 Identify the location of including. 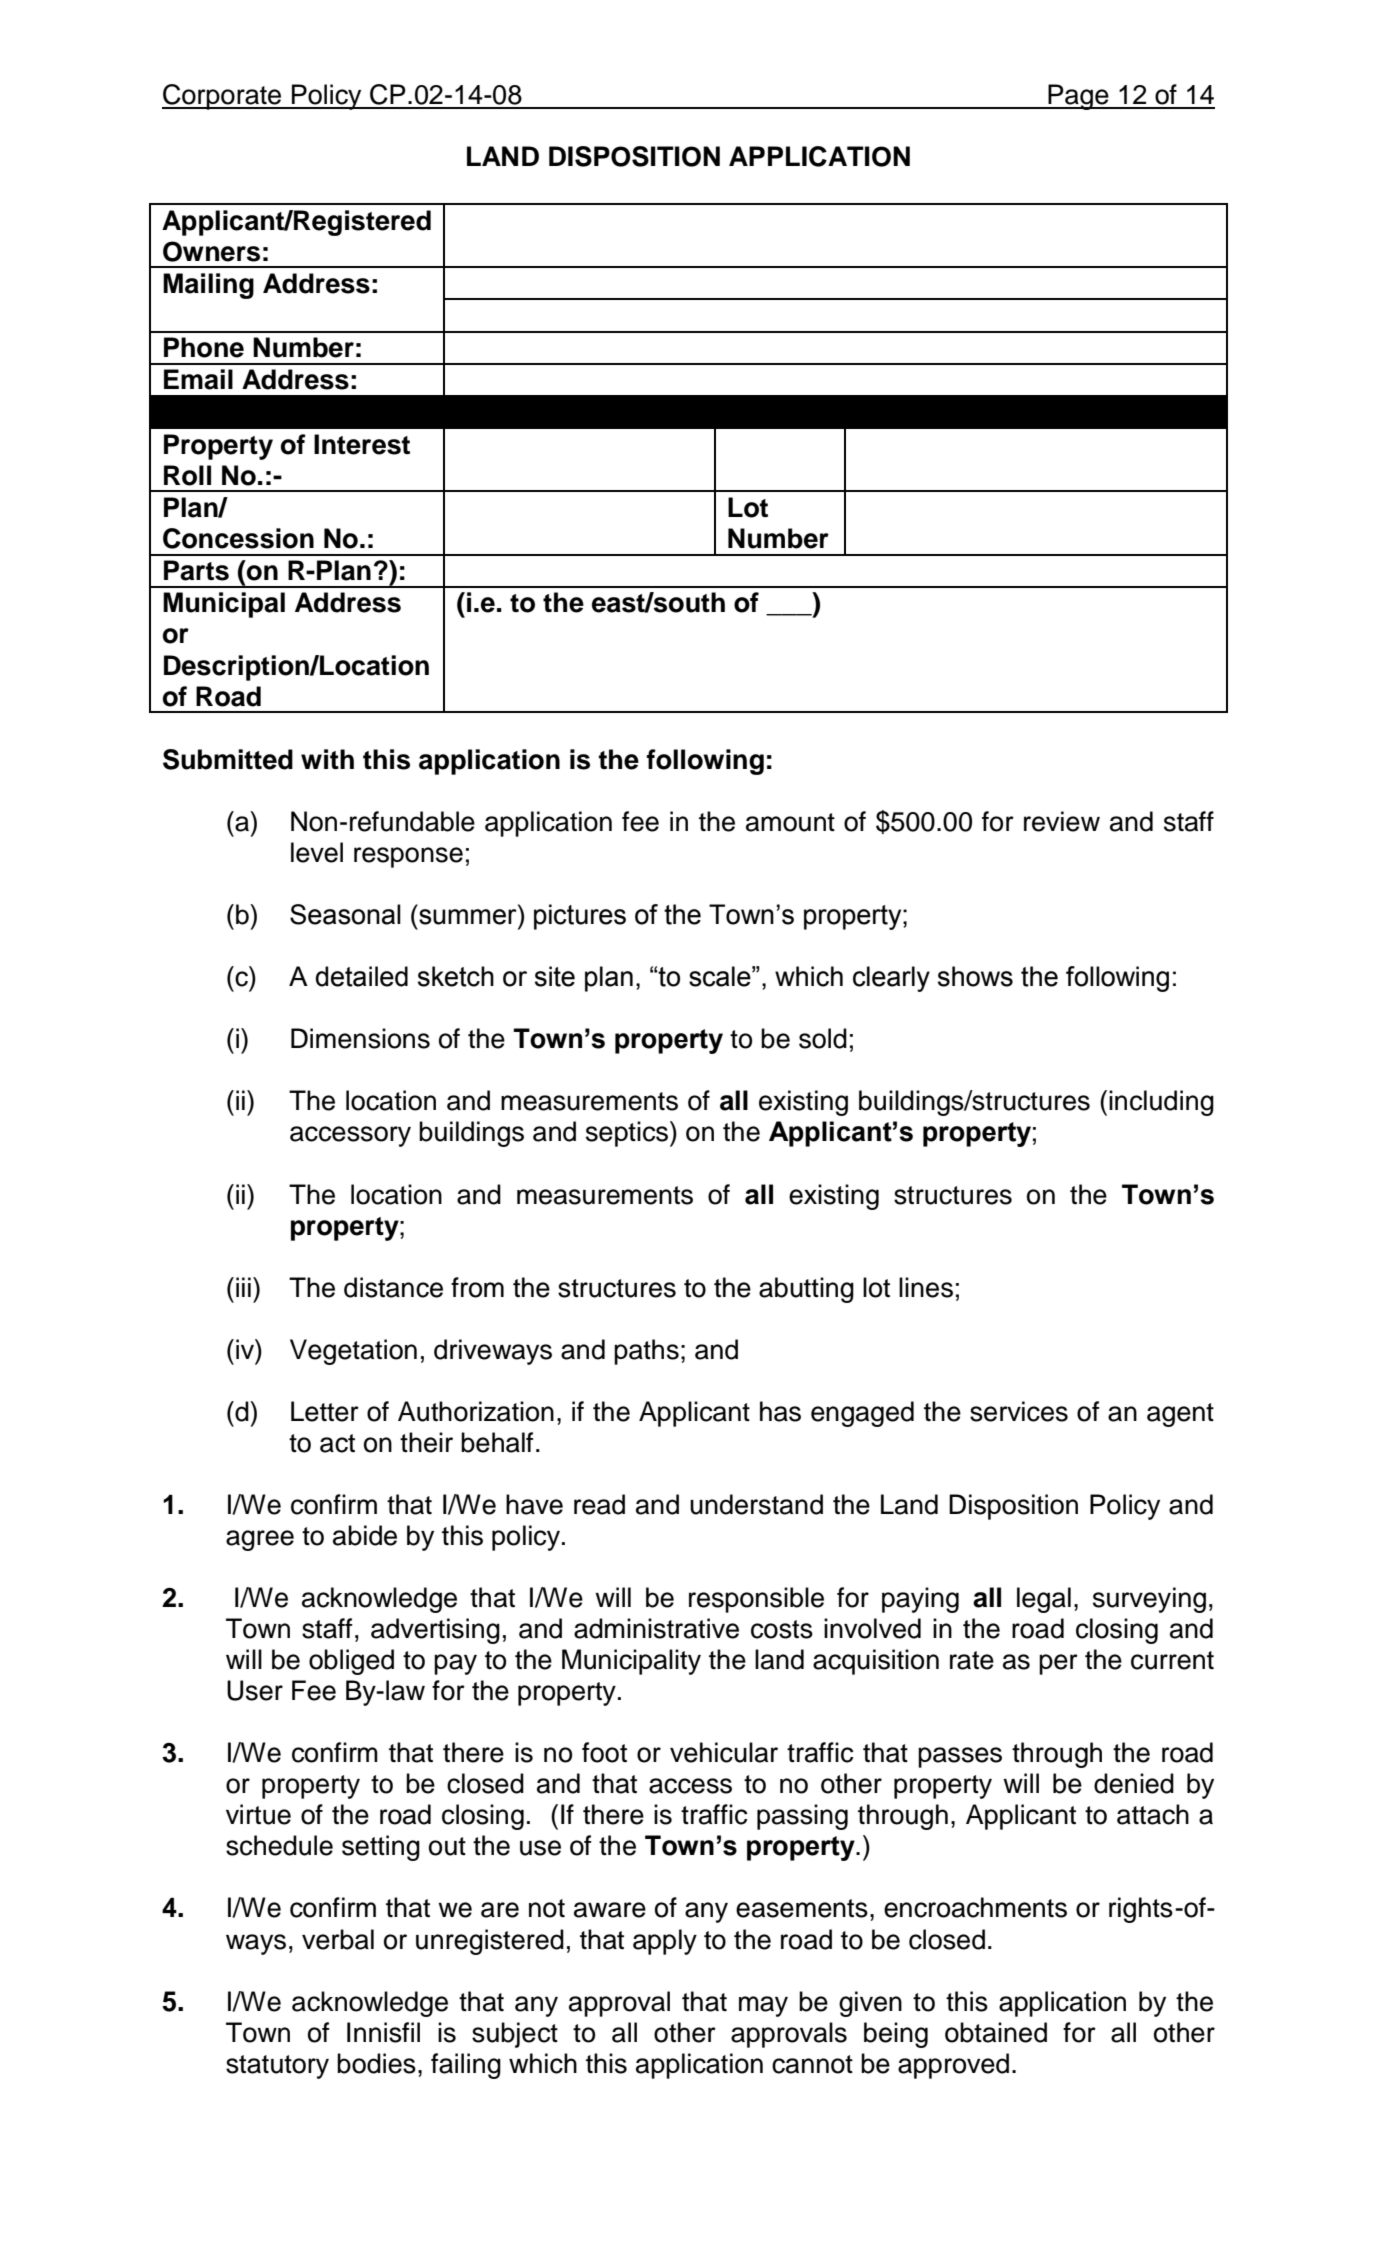
(1161, 1103).
